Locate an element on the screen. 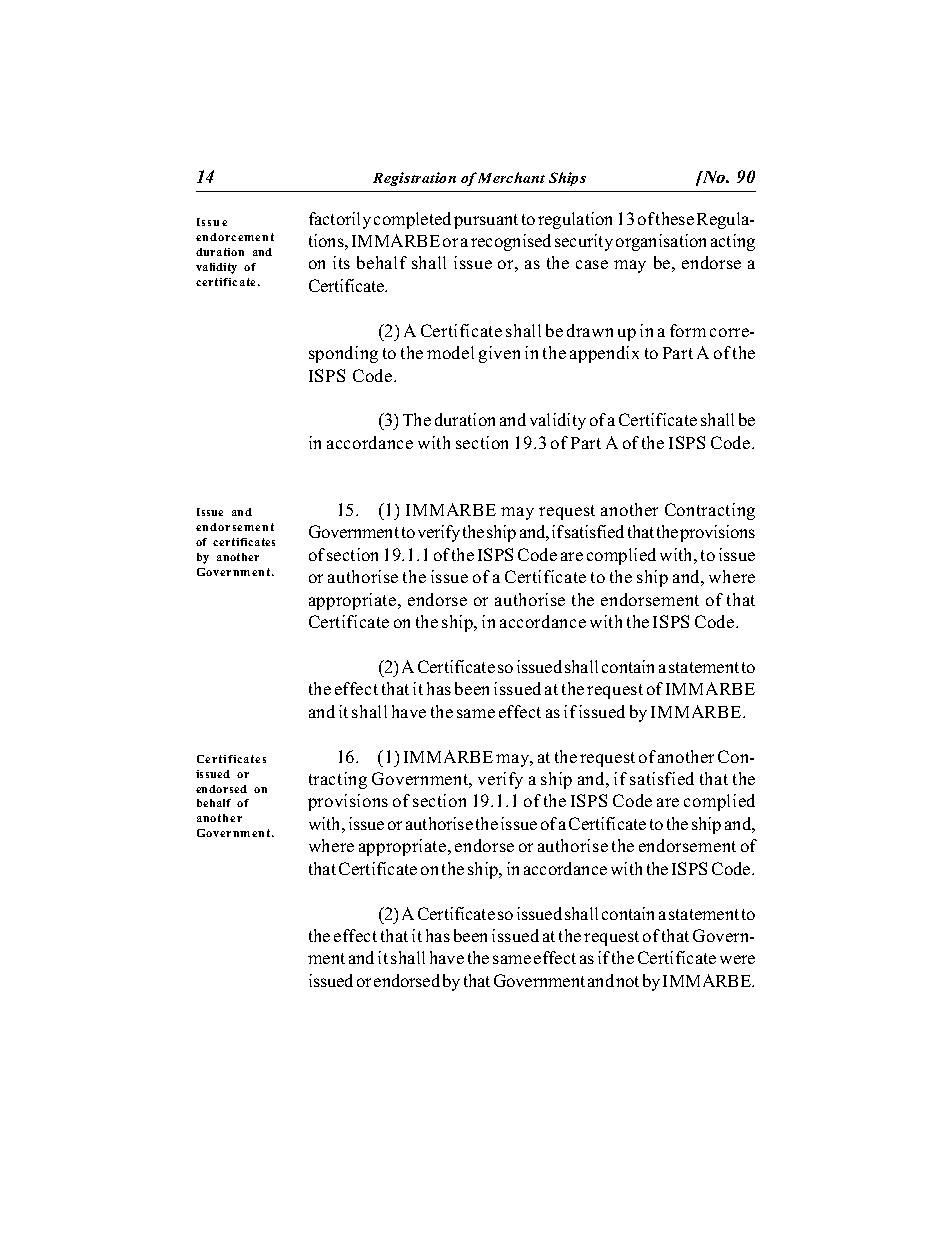  Merchant is located at coordinates (511, 177).
